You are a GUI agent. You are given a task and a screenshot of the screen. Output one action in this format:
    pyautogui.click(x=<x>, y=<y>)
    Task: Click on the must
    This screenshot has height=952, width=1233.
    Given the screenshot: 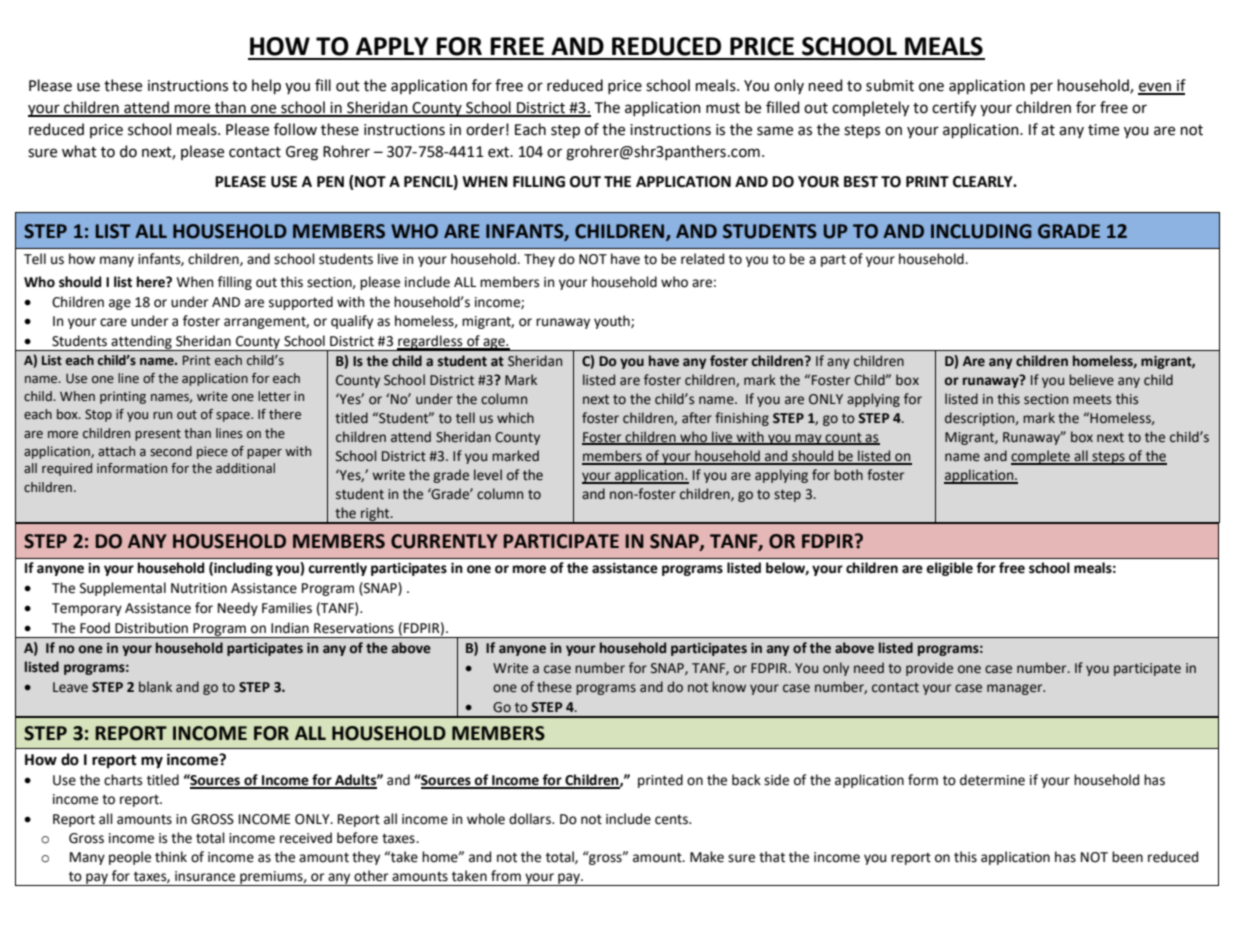 What is the action you would take?
    pyautogui.click(x=723, y=108)
